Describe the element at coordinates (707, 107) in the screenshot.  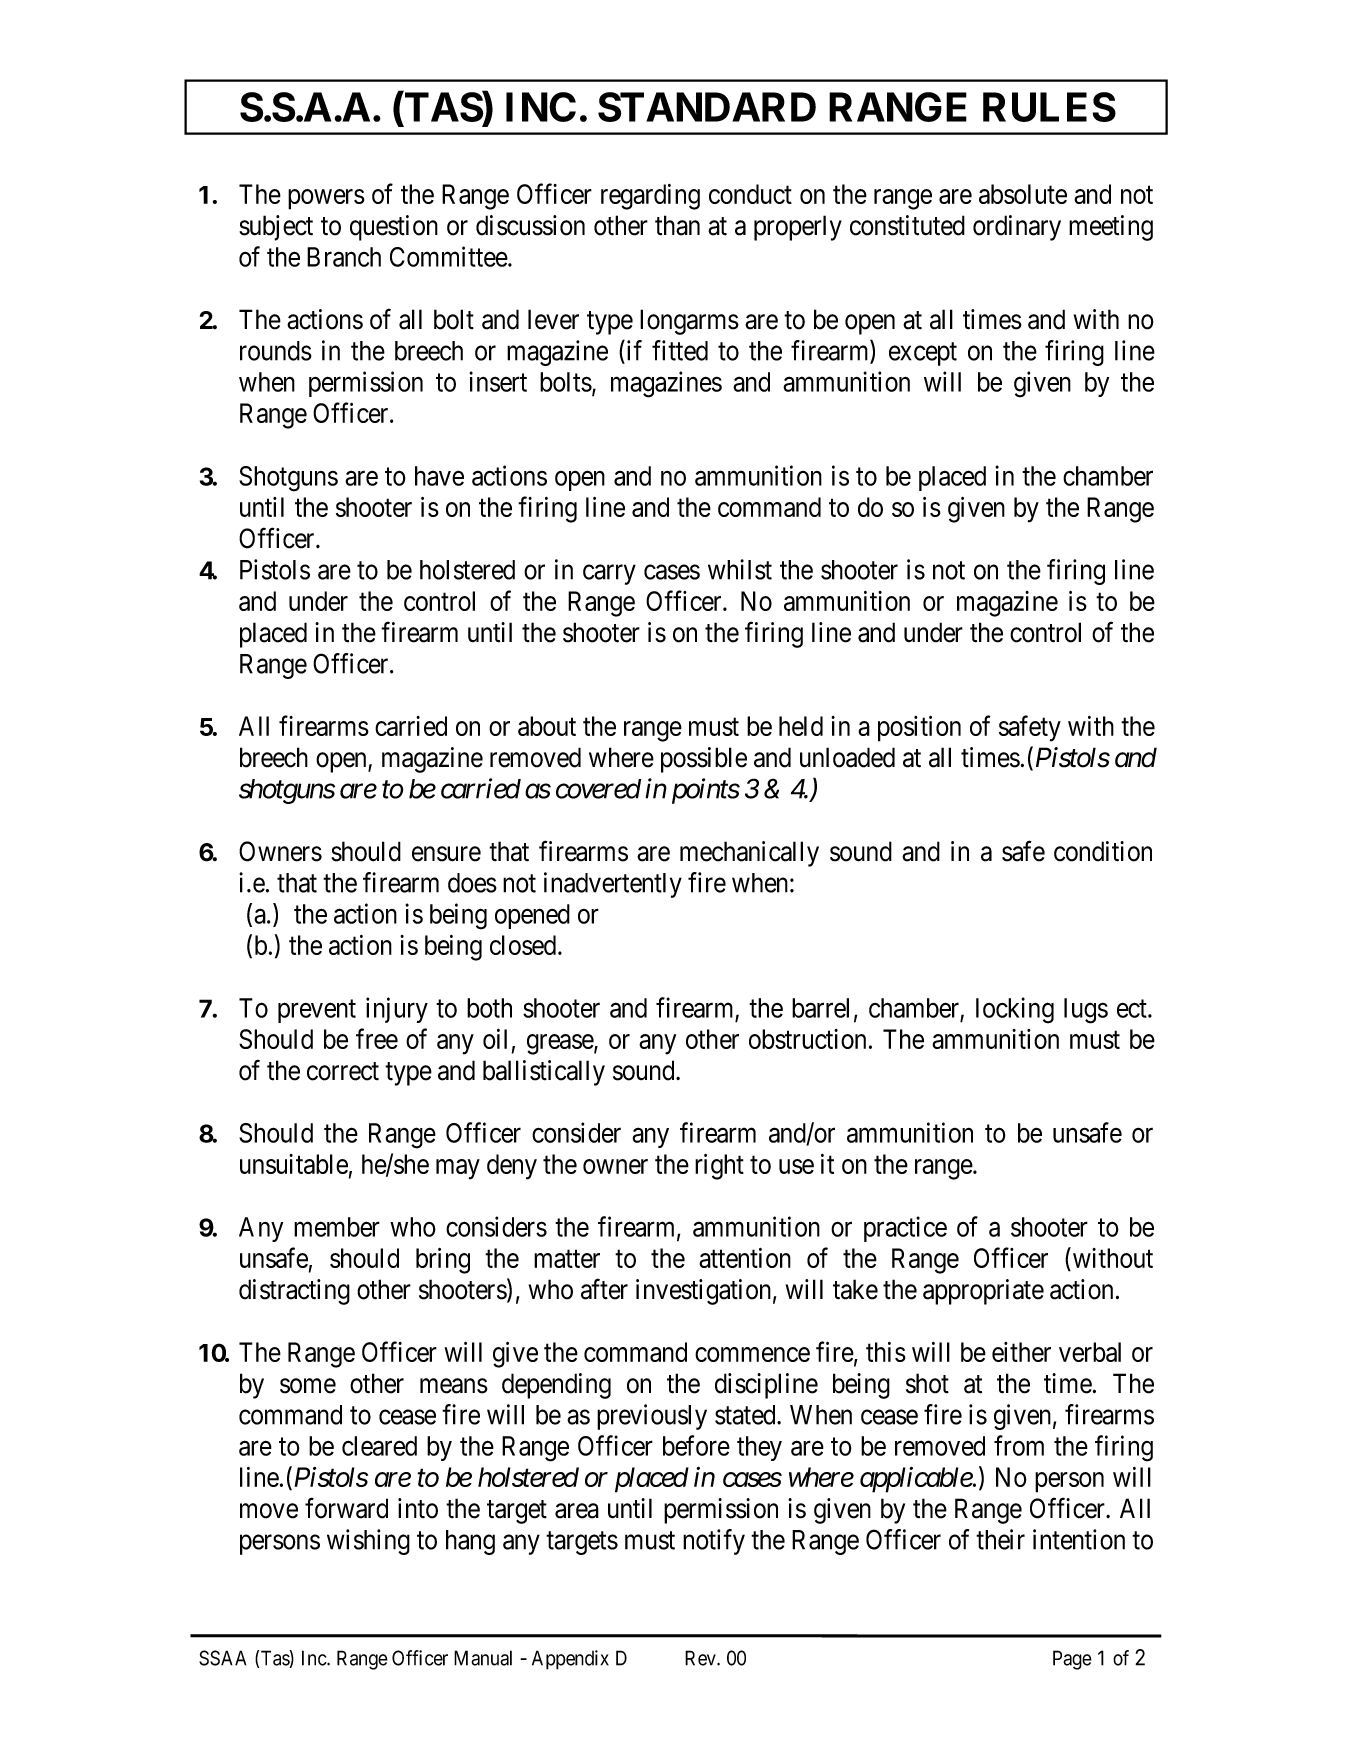
I see `STANDARD` at that location.
